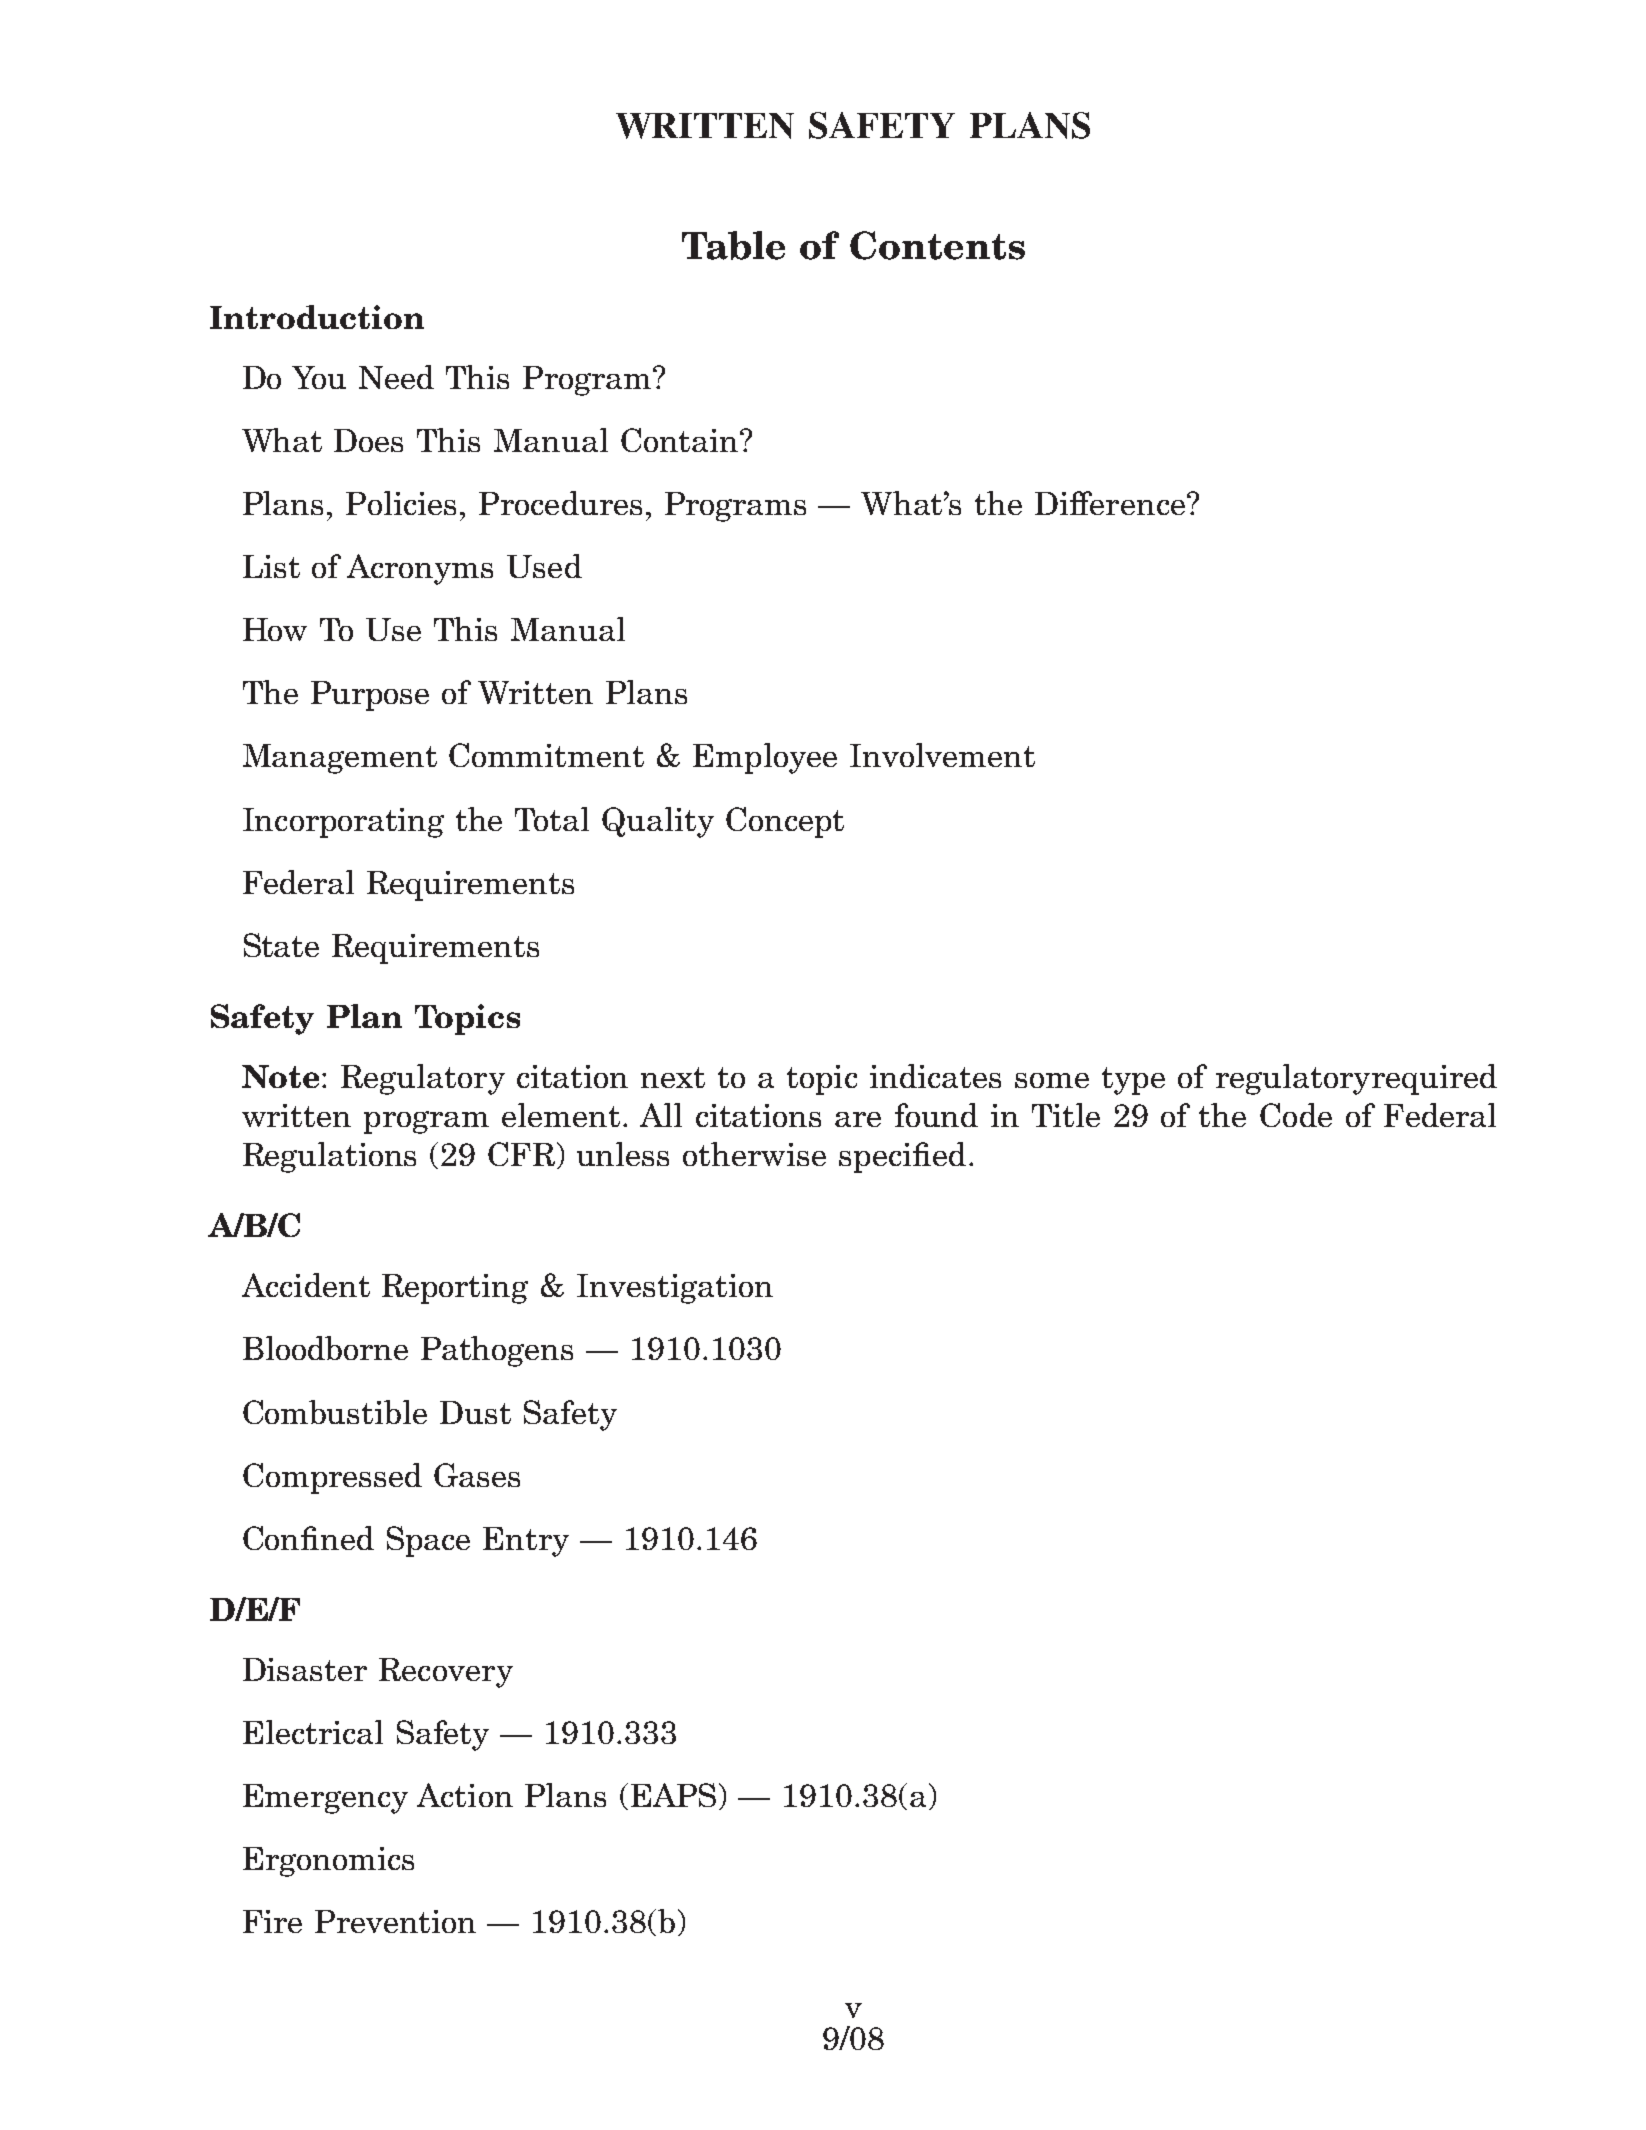 The width and height of the screenshot is (1646, 2130). I want to click on Investigation, so click(675, 1289).
